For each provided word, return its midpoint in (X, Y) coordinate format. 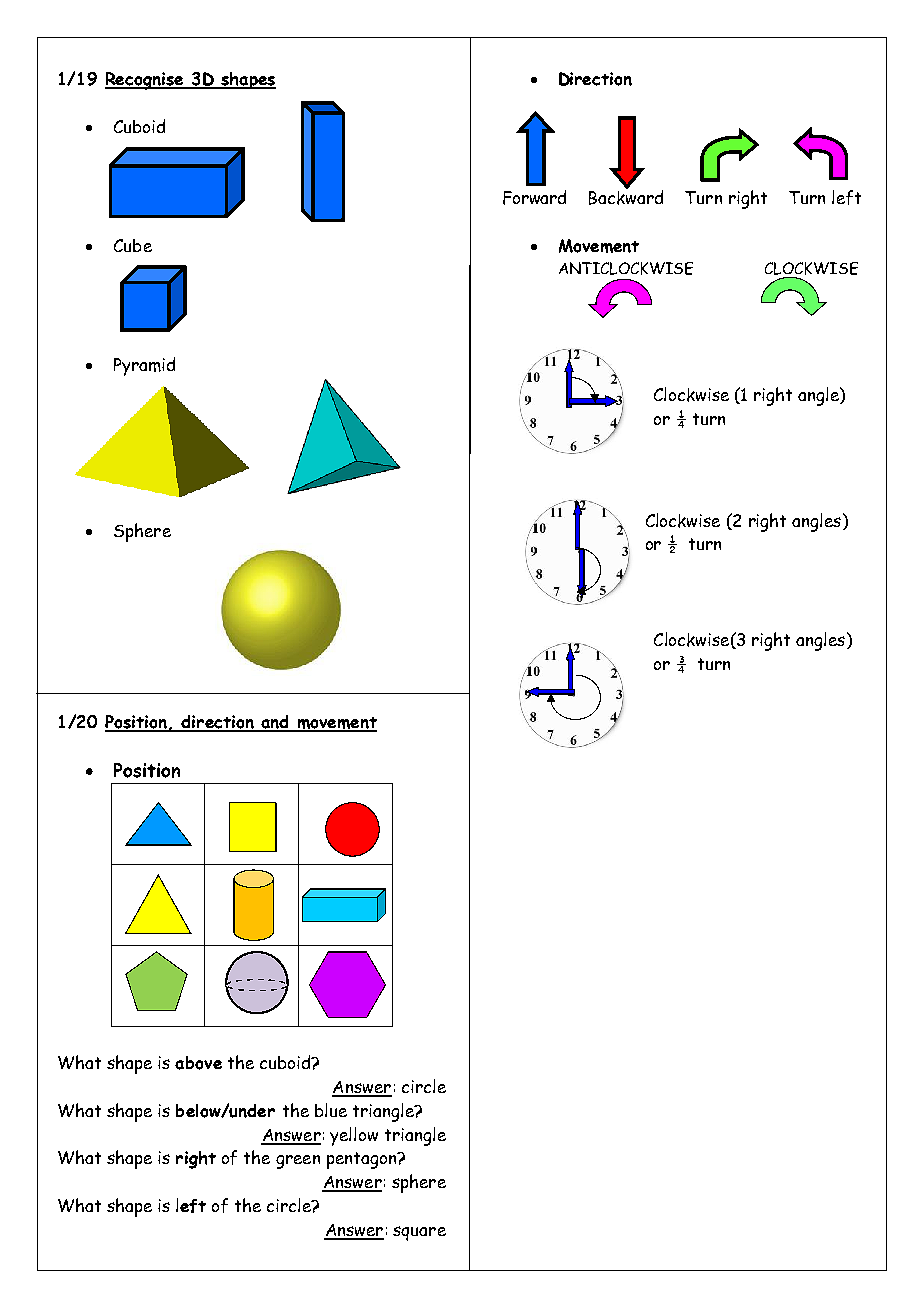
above (198, 1063)
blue (331, 1110)
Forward (534, 197)
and (275, 723)
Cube (133, 245)
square (419, 1233)
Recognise (145, 81)
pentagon (363, 1160)
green (298, 1162)
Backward (626, 196)
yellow (354, 1136)
